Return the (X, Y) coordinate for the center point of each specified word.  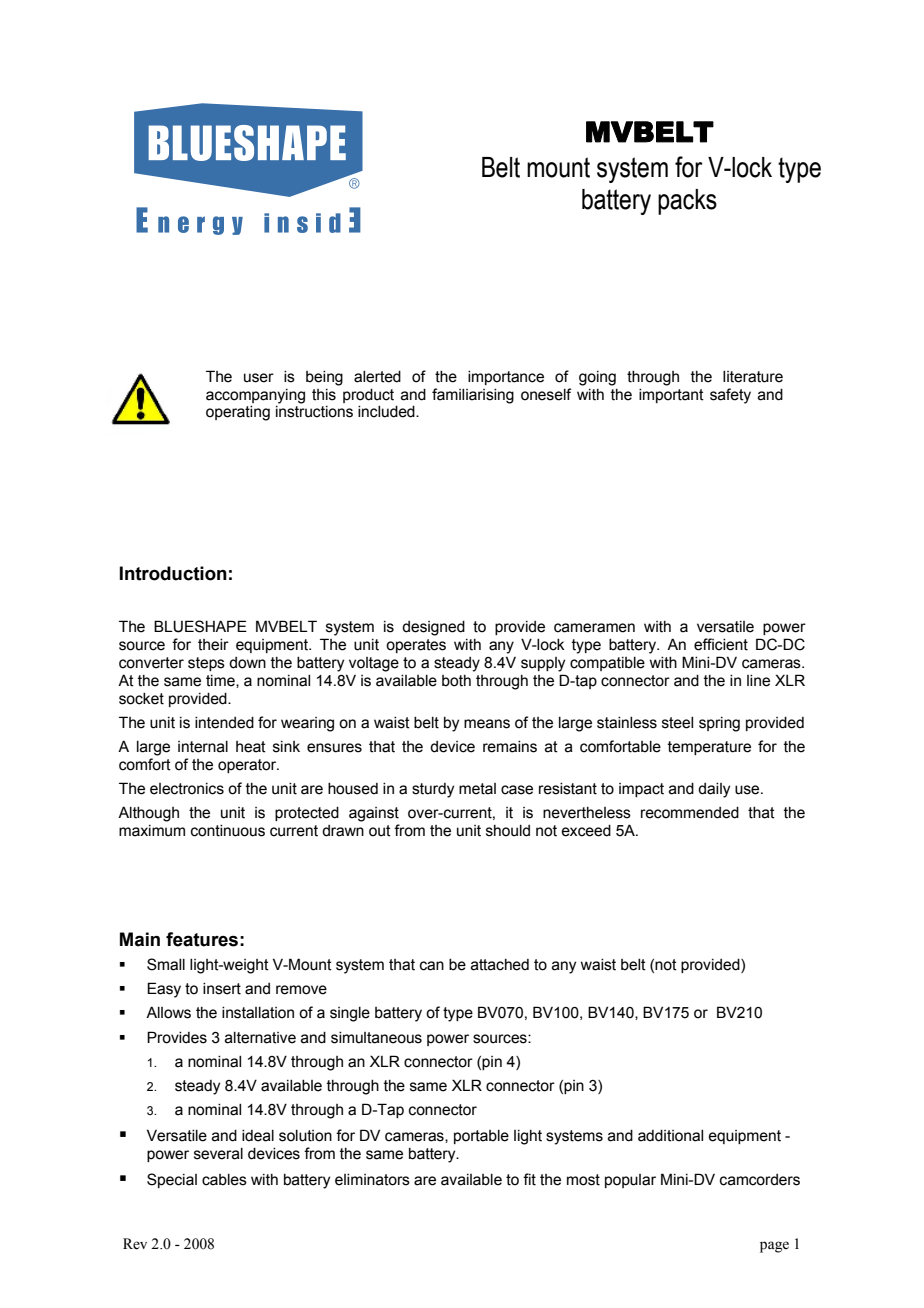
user (259, 378)
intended (224, 723)
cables (224, 1180)
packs (687, 202)
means (487, 724)
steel (677, 723)
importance (506, 378)
